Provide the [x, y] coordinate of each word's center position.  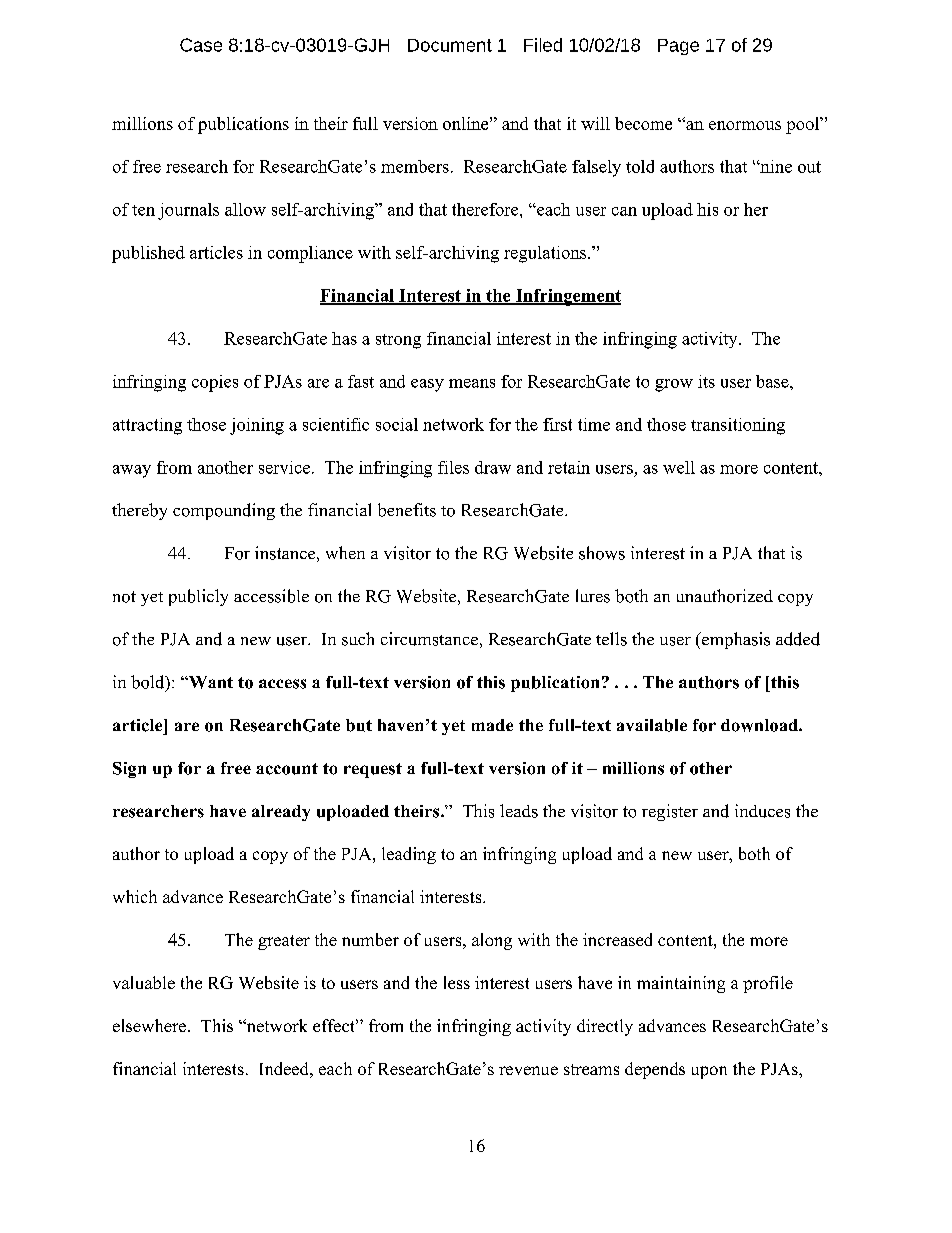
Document [450, 45]
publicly [198, 597]
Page [678, 47]
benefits [407, 510]
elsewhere [151, 1025]
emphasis [735, 640]
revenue [528, 1070]
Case [201, 45]
